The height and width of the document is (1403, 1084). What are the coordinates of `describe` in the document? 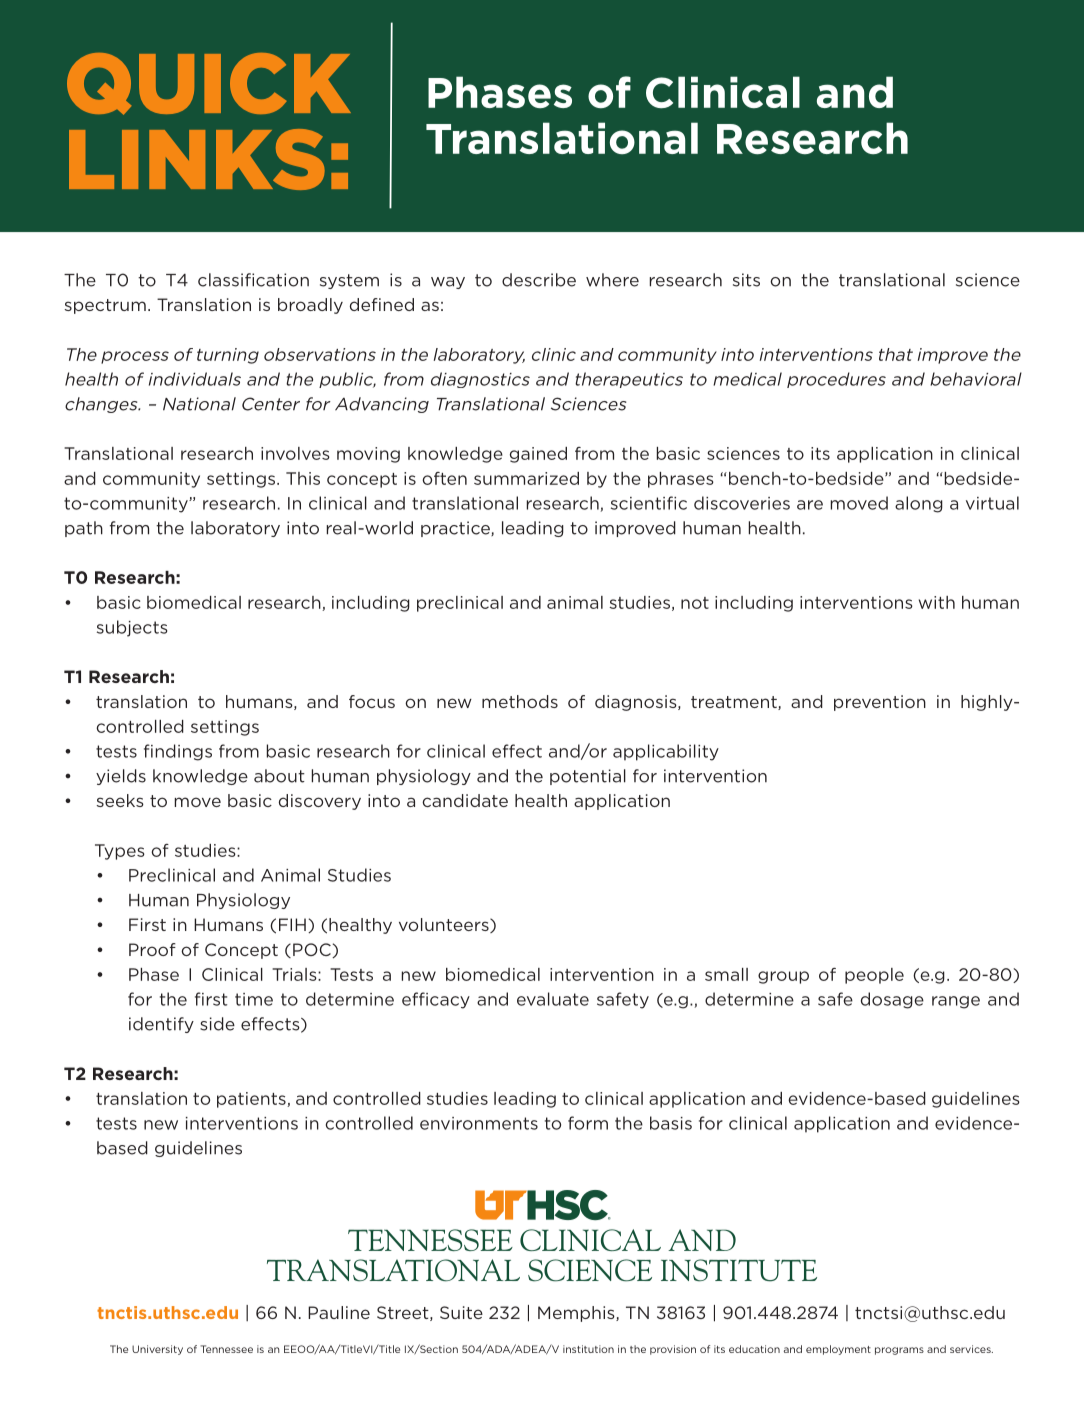 It's located at (539, 280).
